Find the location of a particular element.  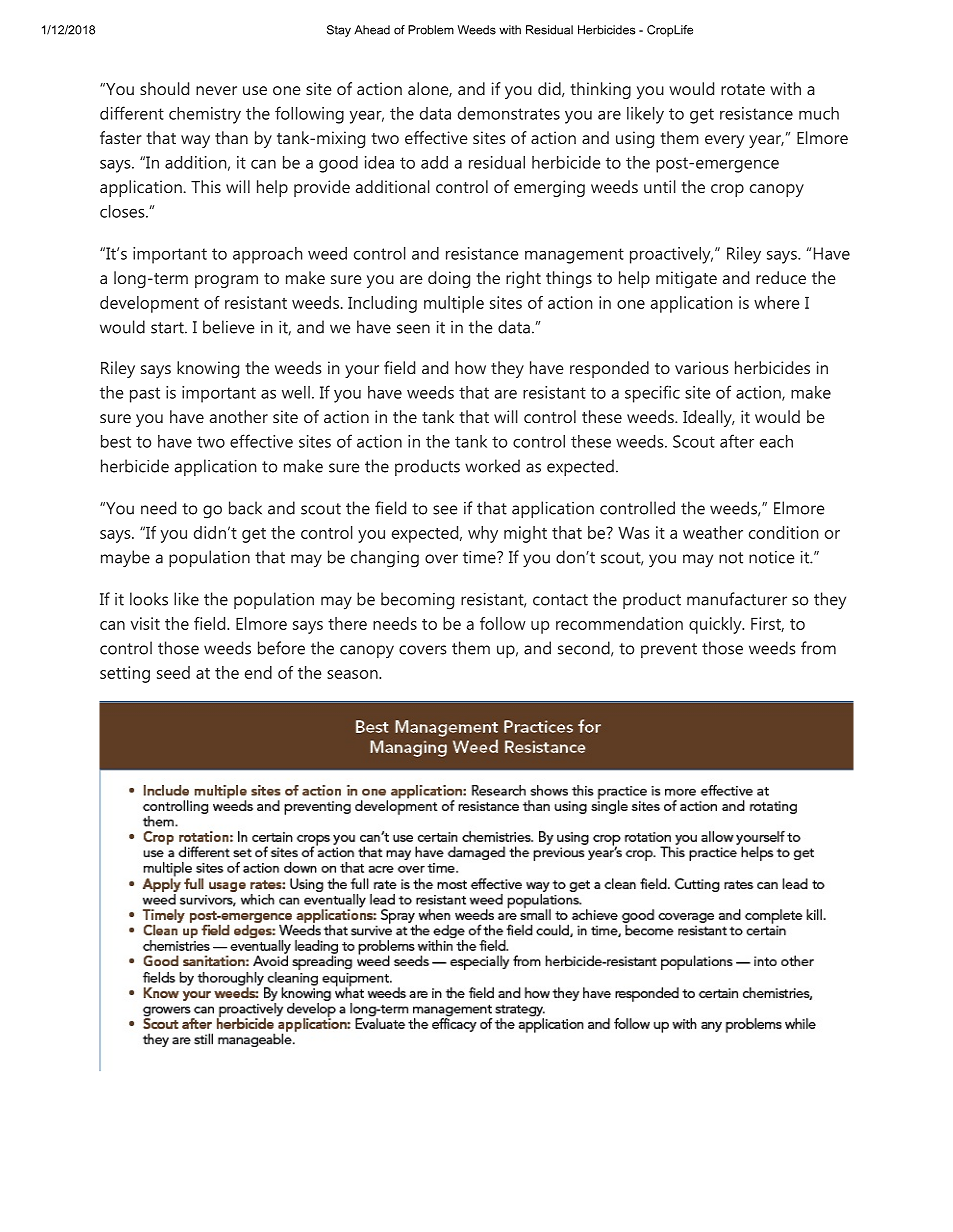

Problem is located at coordinates (431, 30).
